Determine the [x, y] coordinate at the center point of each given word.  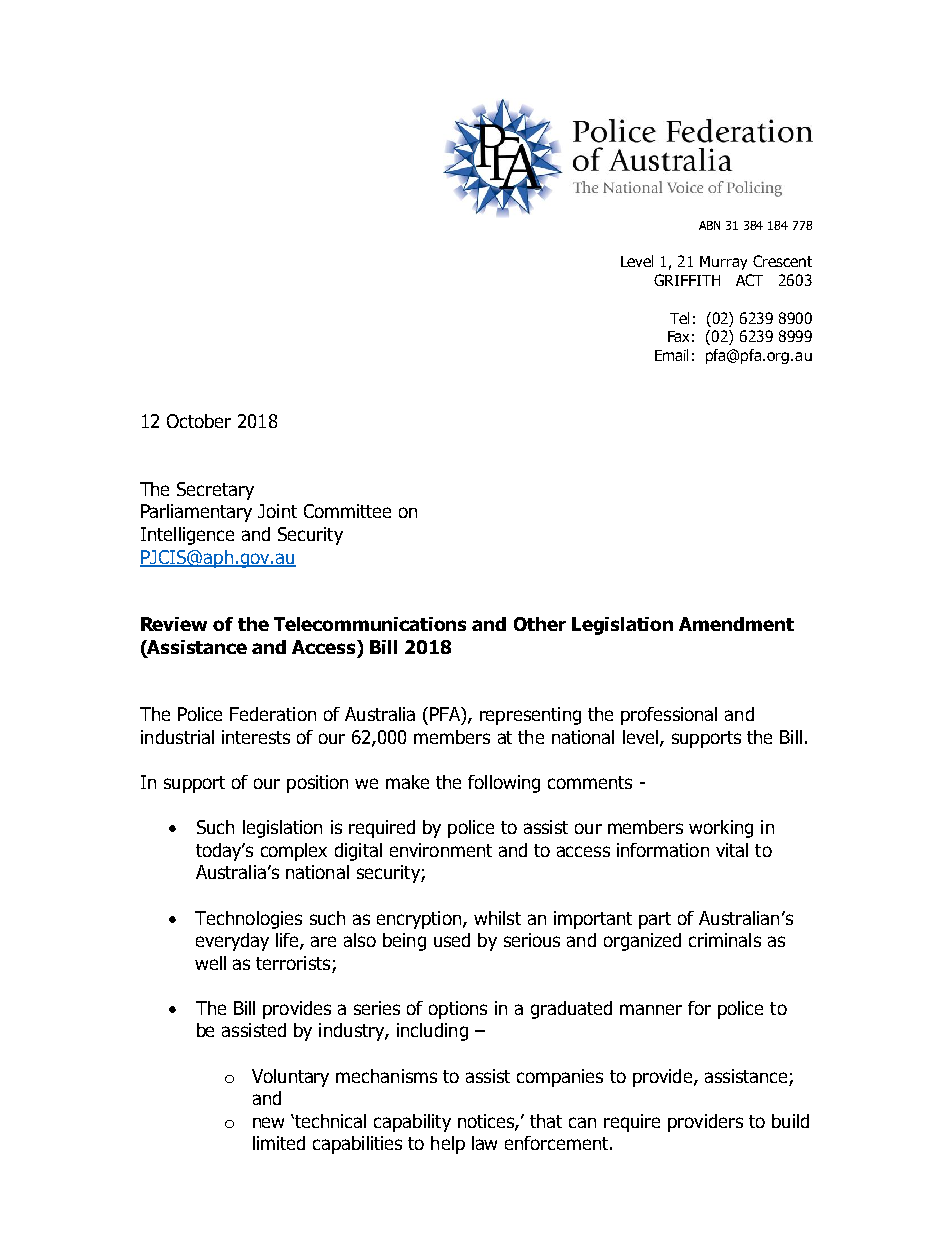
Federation [273, 714]
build [790, 1121]
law [484, 1143]
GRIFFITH [687, 280]
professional [669, 716]
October [199, 421]
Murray [723, 263]
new [268, 1122]
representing [530, 716]
